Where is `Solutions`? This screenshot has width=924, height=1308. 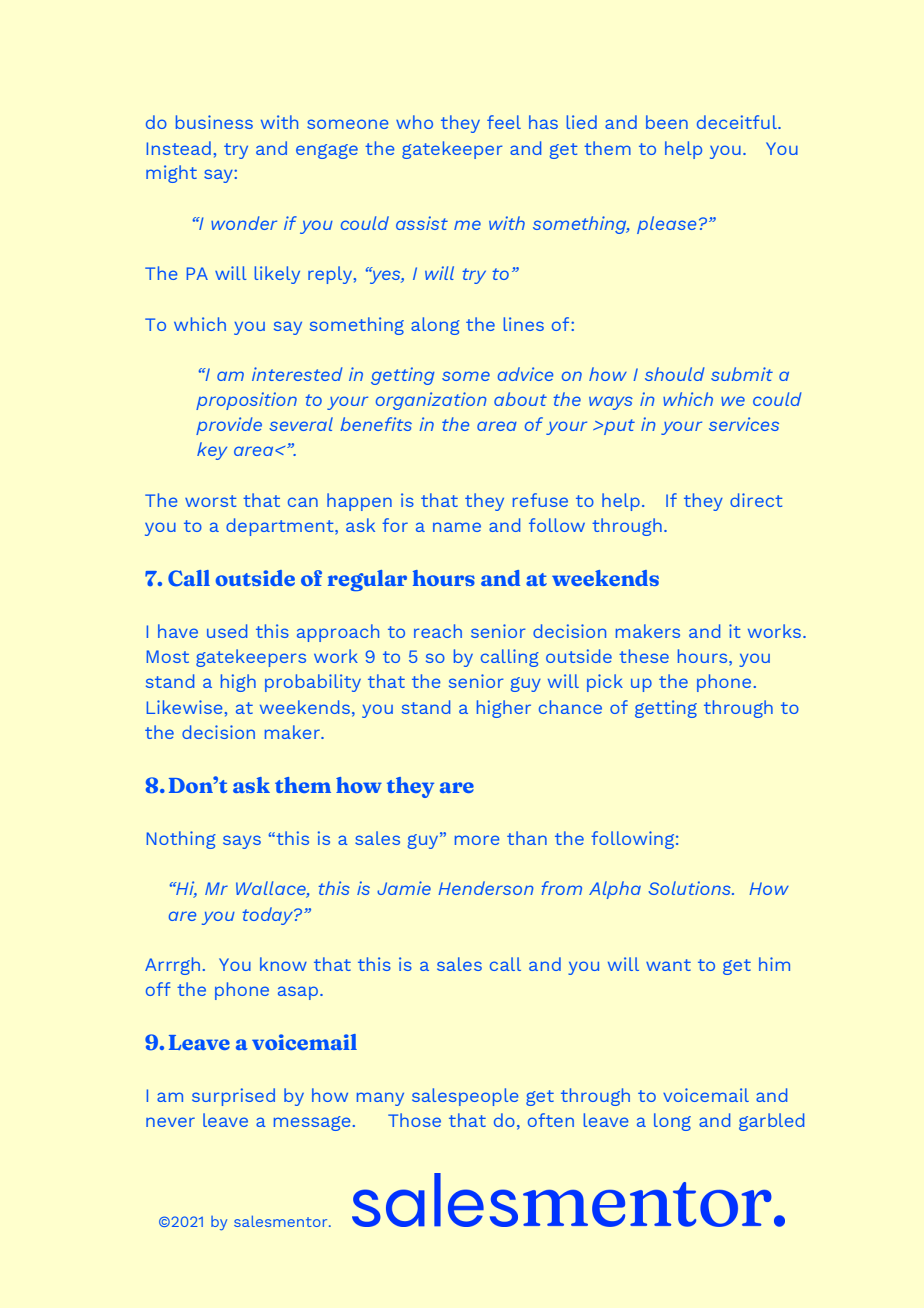 Solutions is located at coordinates (691, 888).
